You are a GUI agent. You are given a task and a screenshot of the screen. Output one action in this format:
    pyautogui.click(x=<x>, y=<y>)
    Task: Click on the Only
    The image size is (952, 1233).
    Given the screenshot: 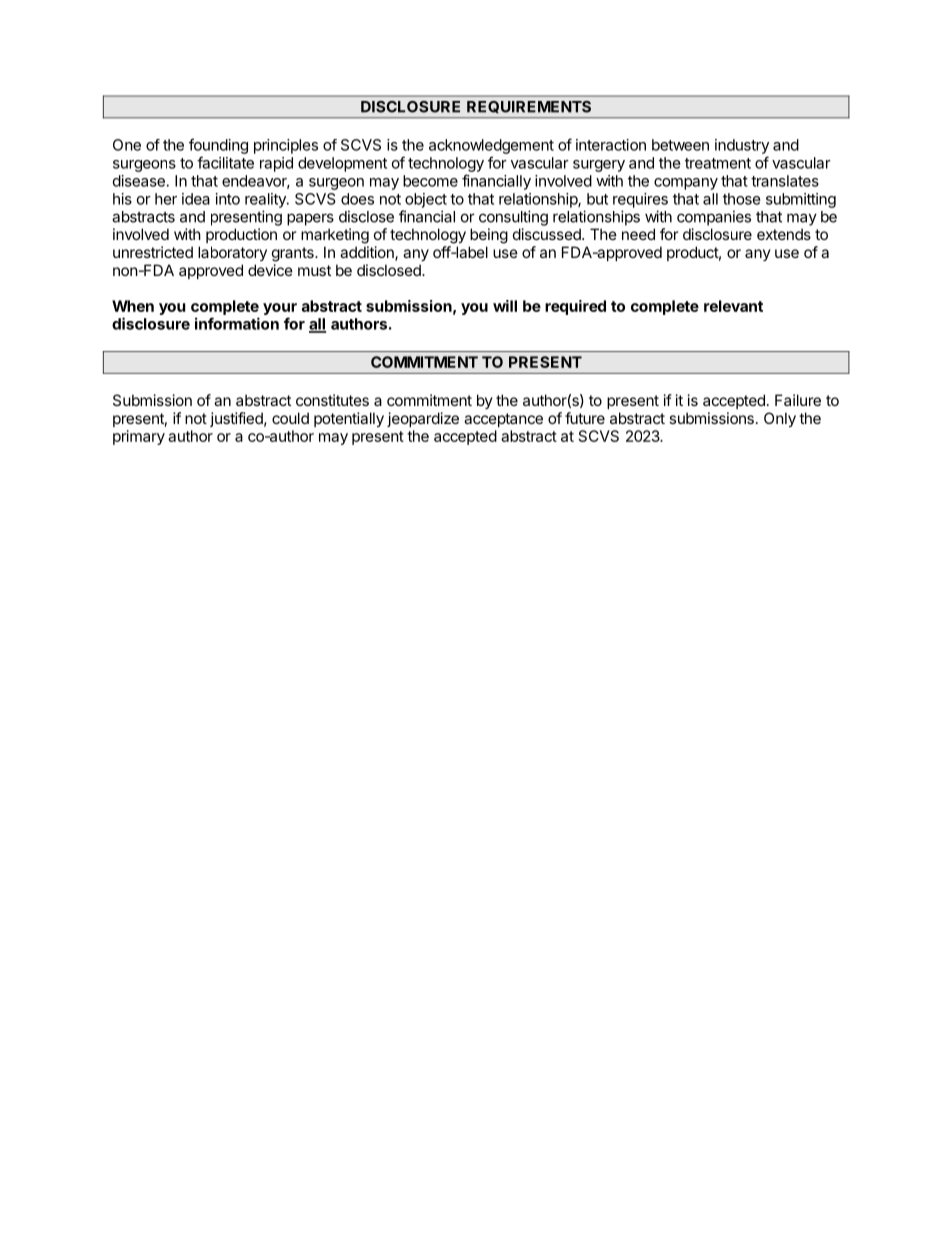 What is the action you would take?
    pyautogui.click(x=780, y=419)
